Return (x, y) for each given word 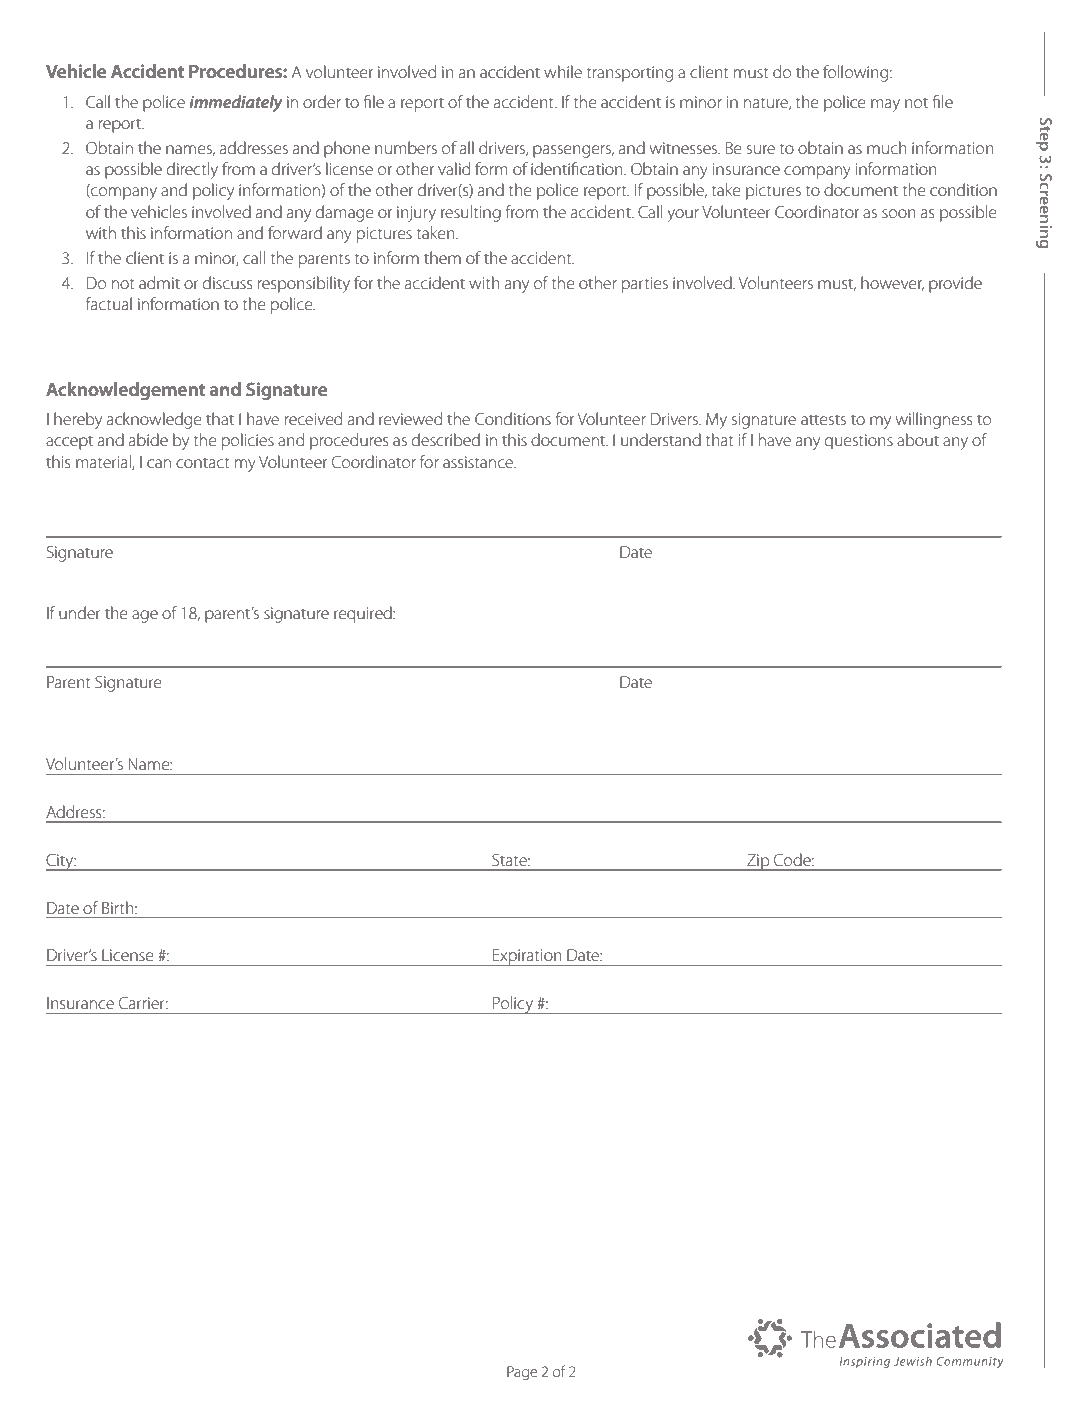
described (446, 439)
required (364, 614)
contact (202, 463)
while (563, 71)
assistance (479, 462)
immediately (236, 103)
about (918, 439)
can (159, 463)
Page (522, 1373)
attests (823, 420)
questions (859, 442)
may (885, 105)
